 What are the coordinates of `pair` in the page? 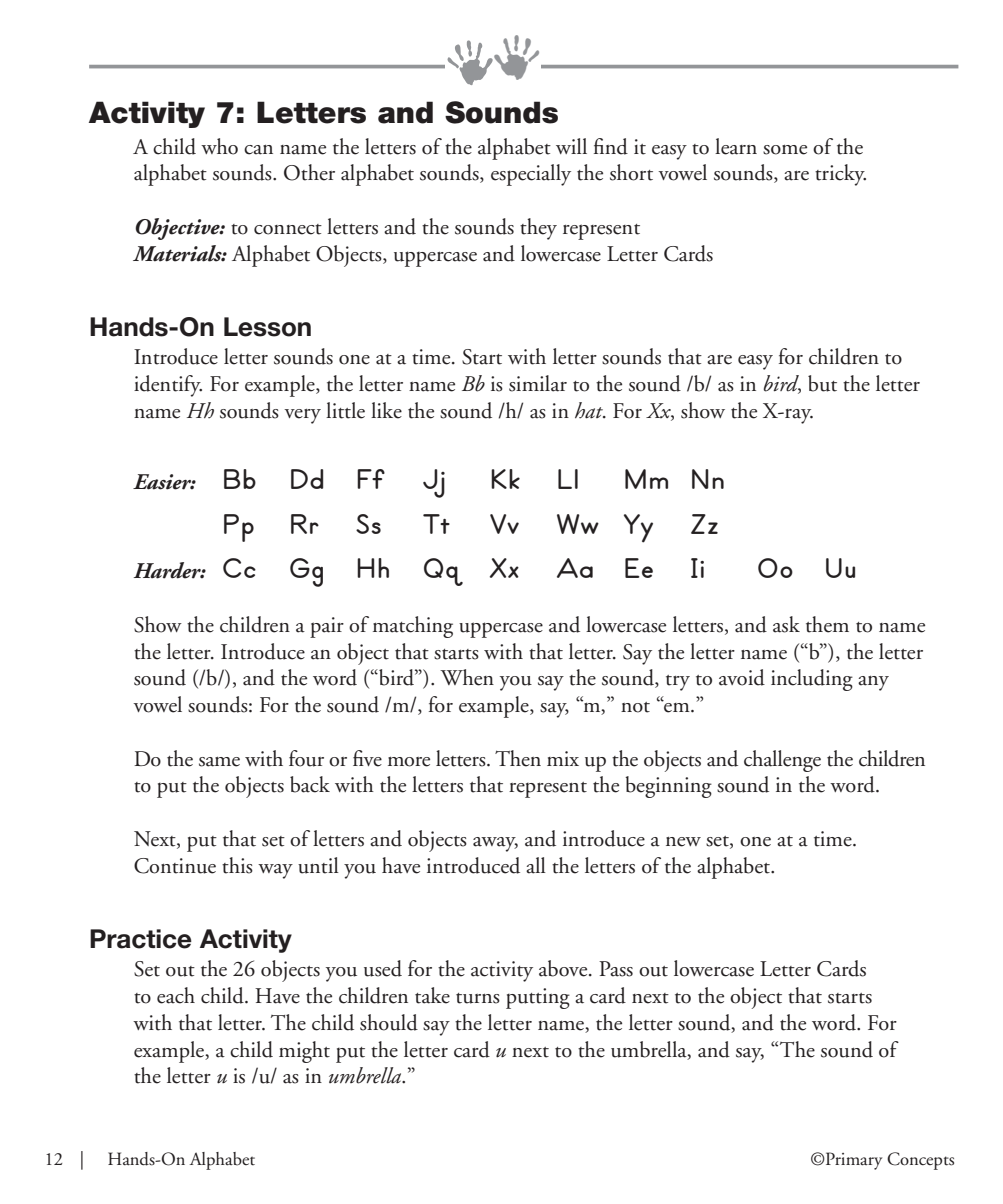 It's located at (327, 627).
